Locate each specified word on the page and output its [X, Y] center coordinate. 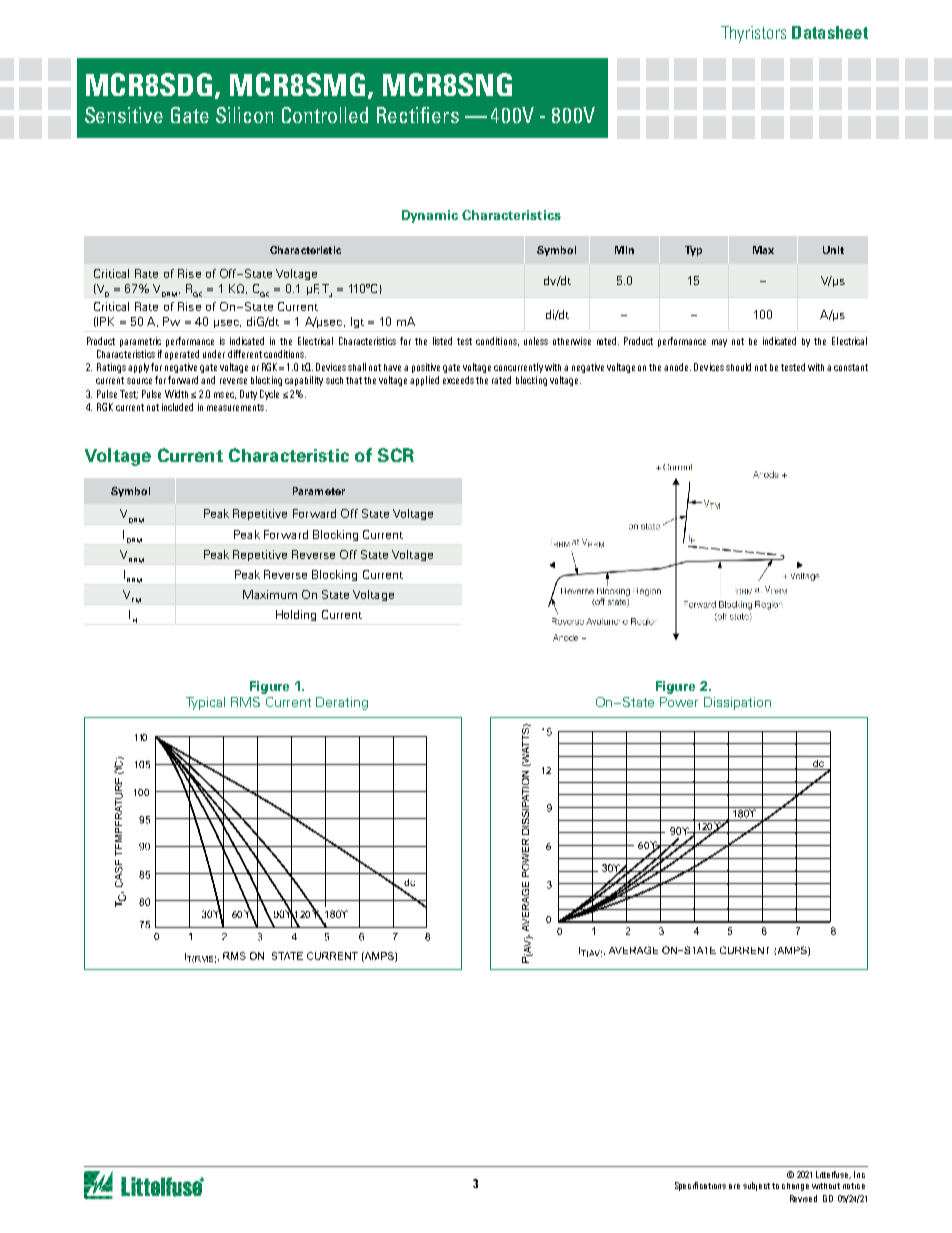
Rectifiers [418, 115]
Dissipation [737, 703]
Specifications [700, 1186]
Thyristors [753, 34]
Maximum [270, 594]
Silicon [244, 115]
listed [442, 341]
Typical [205, 703]
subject [758, 1186]
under [214, 354]
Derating [342, 703]
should [738, 367]
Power [679, 702]
